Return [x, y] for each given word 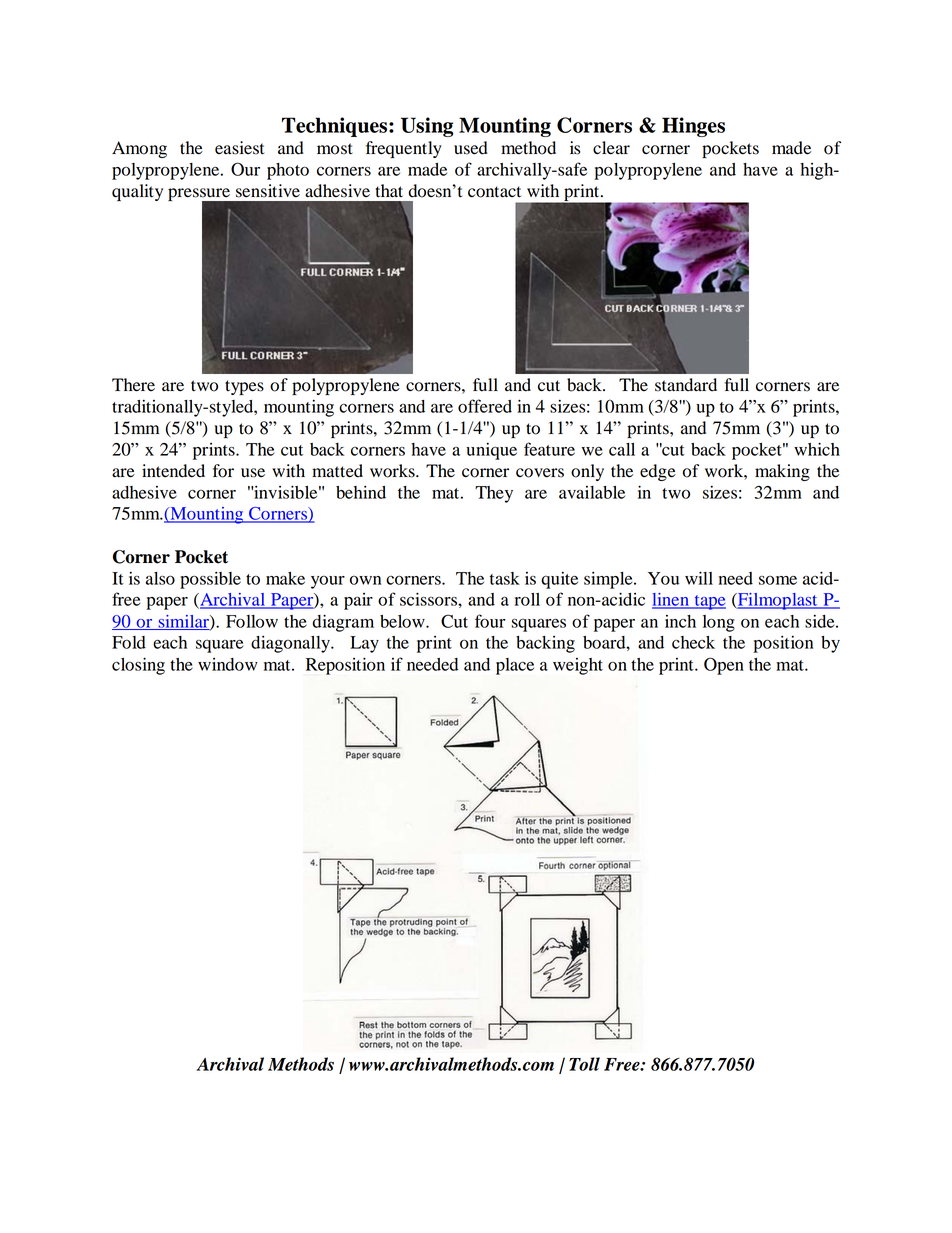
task [505, 578]
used [471, 148]
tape [709, 602]
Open [724, 666]
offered [485, 406]
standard [686, 385]
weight [578, 666]
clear [611, 148]
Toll [584, 1064]
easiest [239, 148]
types [244, 387]
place [515, 666]
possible [210, 580]
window [228, 664]
